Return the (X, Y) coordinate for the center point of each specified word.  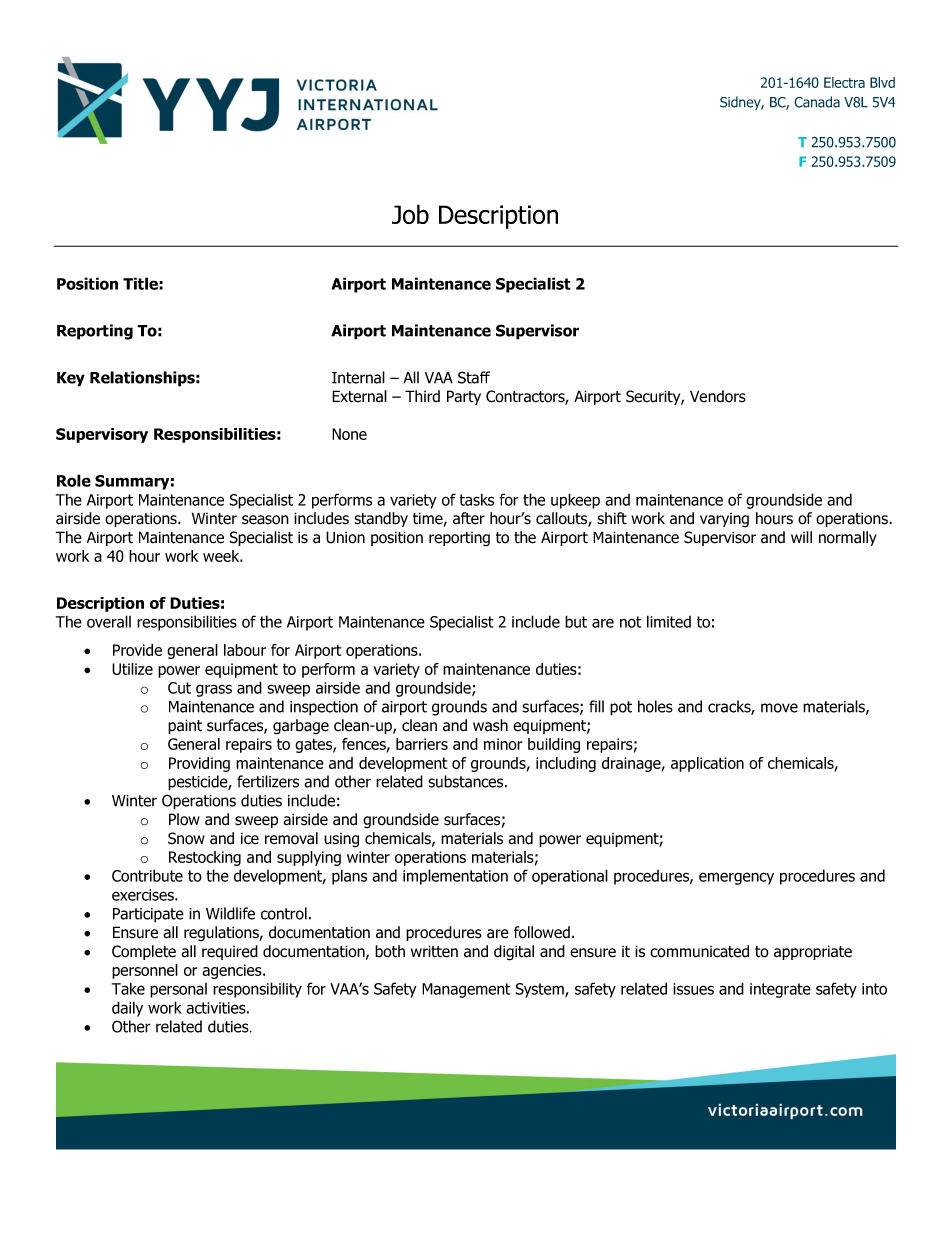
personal (178, 990)
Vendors (718, 396)
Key (71, 379)
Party (464, 397)
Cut (179, 688)
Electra (844, 82)
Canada (817, 102)
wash (490, 725)
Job (410, 214)
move (779, 708)
